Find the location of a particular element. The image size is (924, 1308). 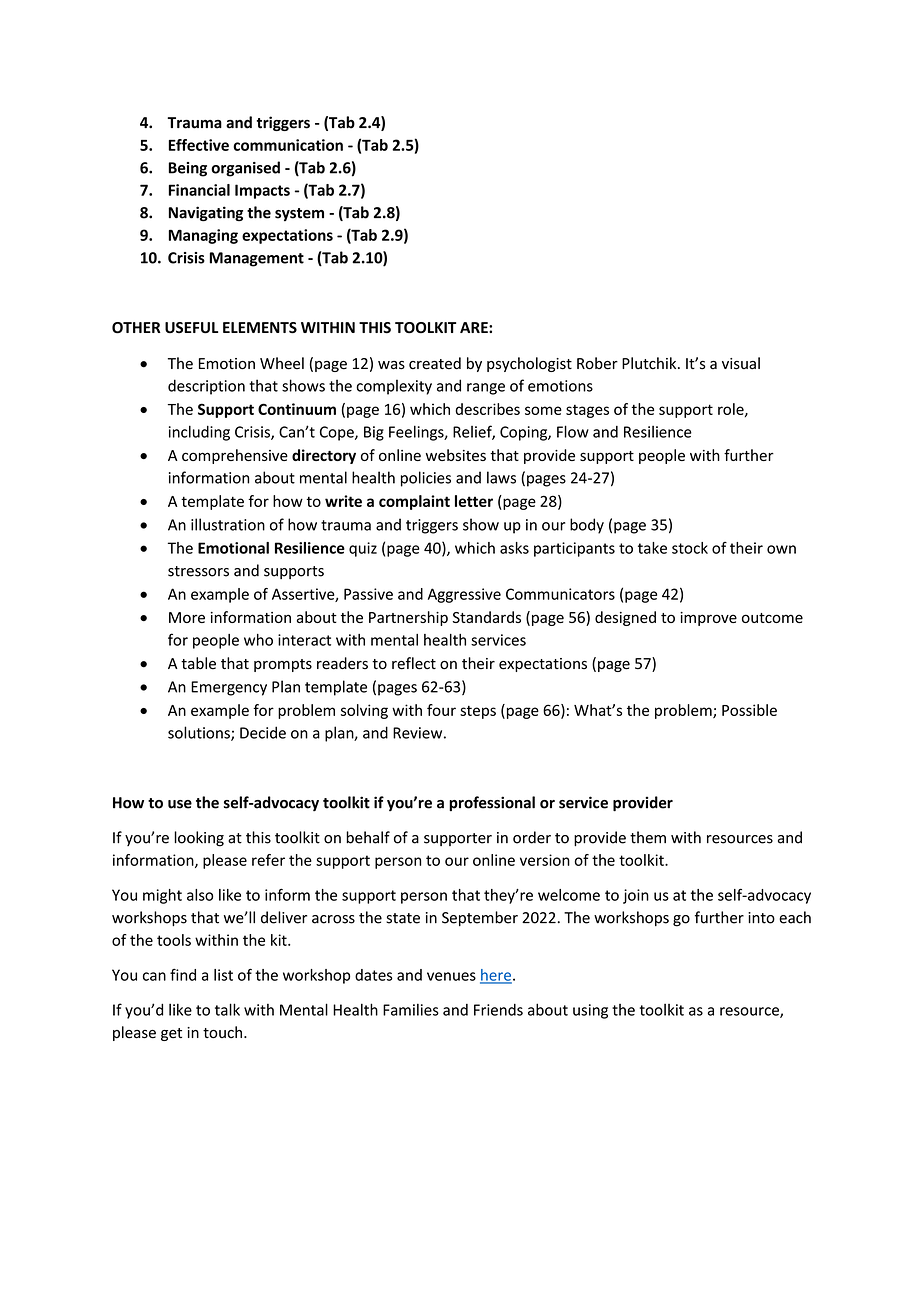

professional is located at coordinates (492, 803).
